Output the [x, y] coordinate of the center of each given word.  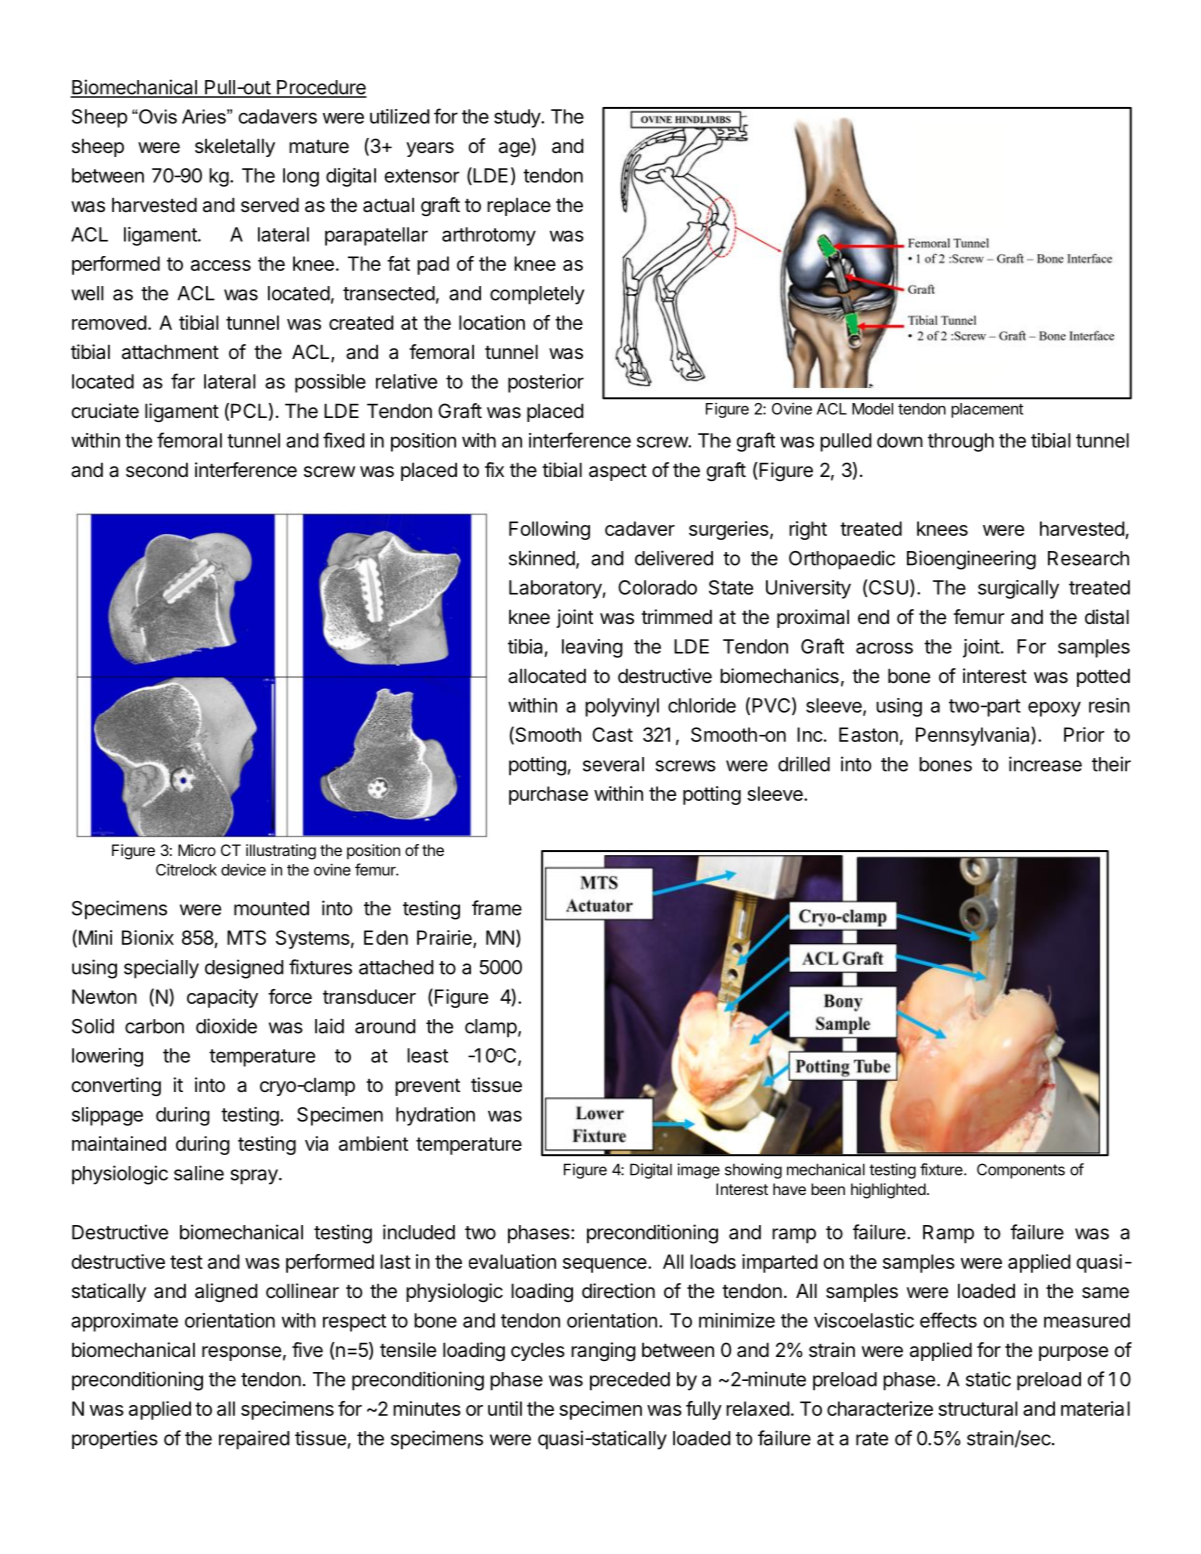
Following [549, 530]
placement [987, 410]
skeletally [235, 147]
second [157, 469]
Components [1021, 1171]
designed [244, 969]
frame [497, 908]
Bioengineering [971, 560]
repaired [254, 1440]
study [518, 118]
